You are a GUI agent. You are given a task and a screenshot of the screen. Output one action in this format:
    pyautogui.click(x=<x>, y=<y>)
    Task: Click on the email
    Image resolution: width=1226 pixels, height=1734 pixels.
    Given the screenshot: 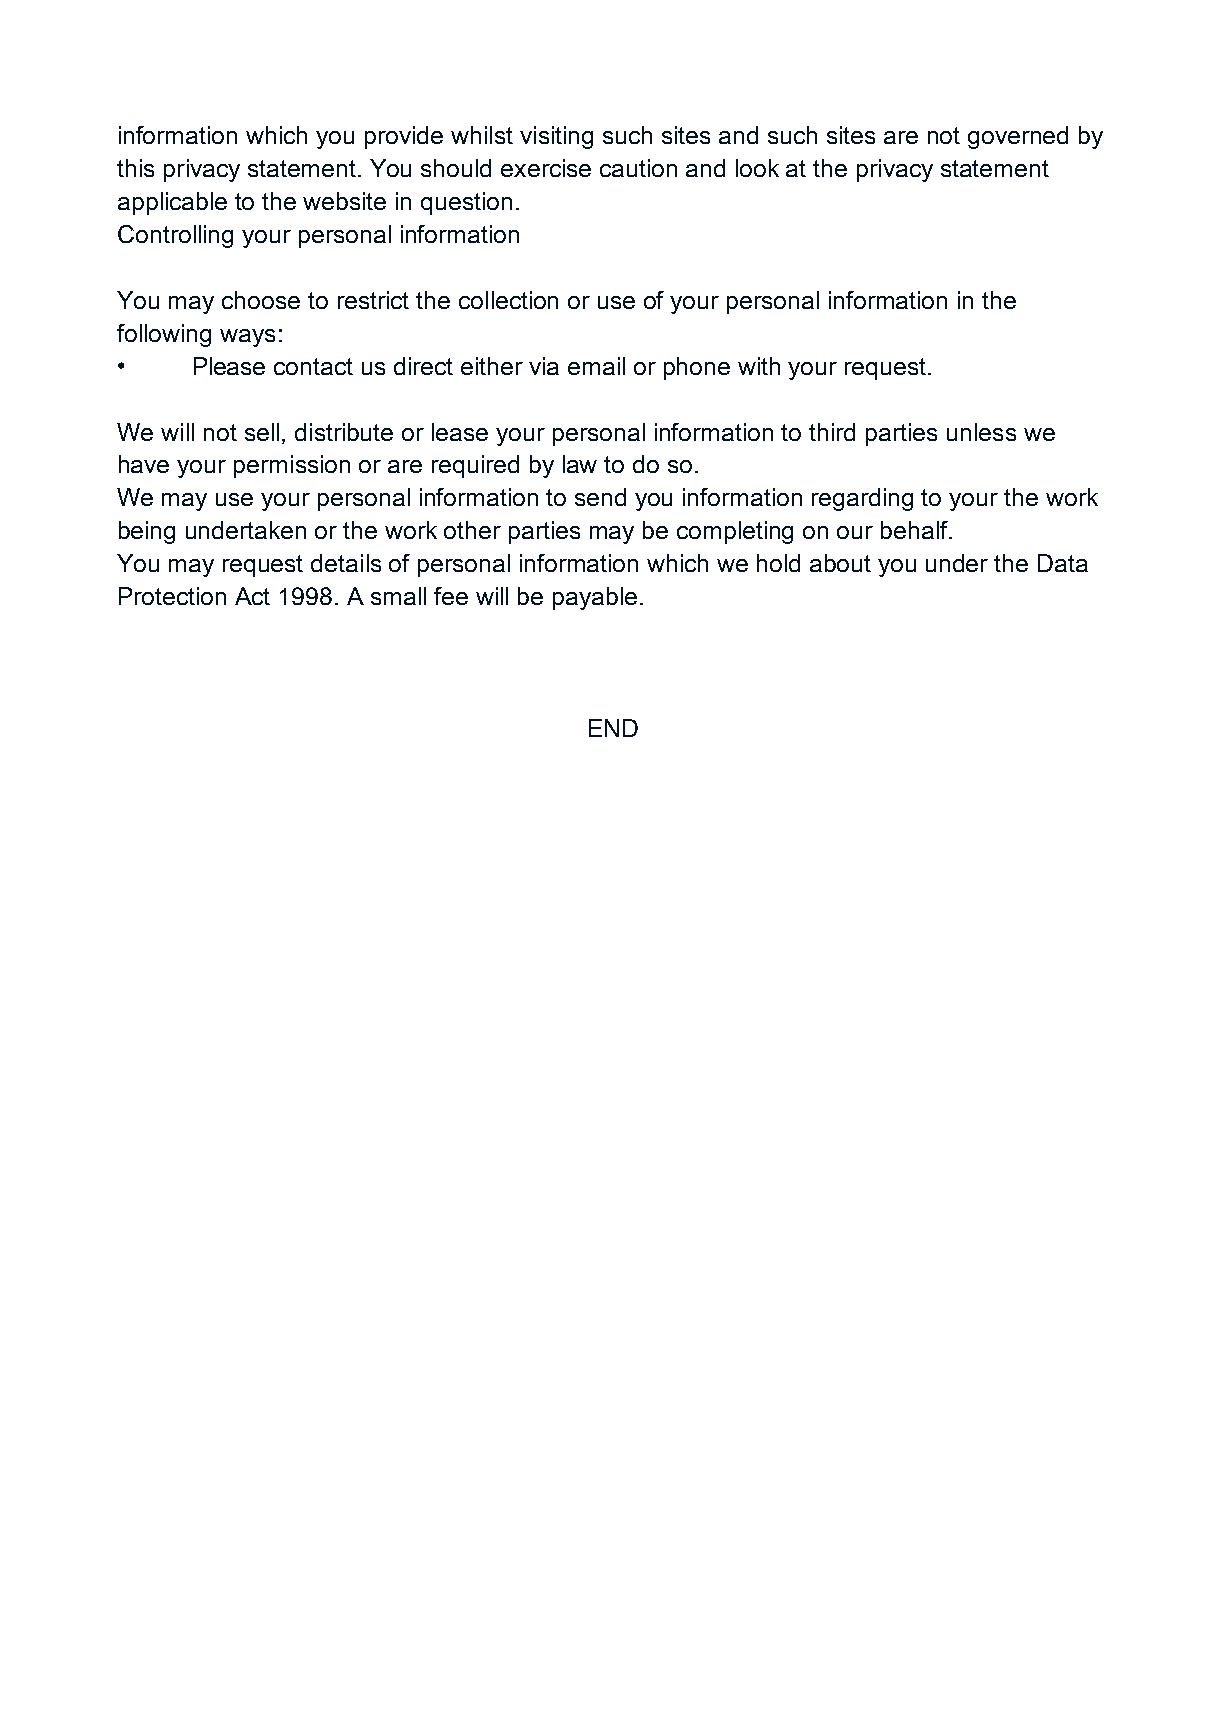 What is the action you would take?
    pyautogui.click(x=596, y=366)
